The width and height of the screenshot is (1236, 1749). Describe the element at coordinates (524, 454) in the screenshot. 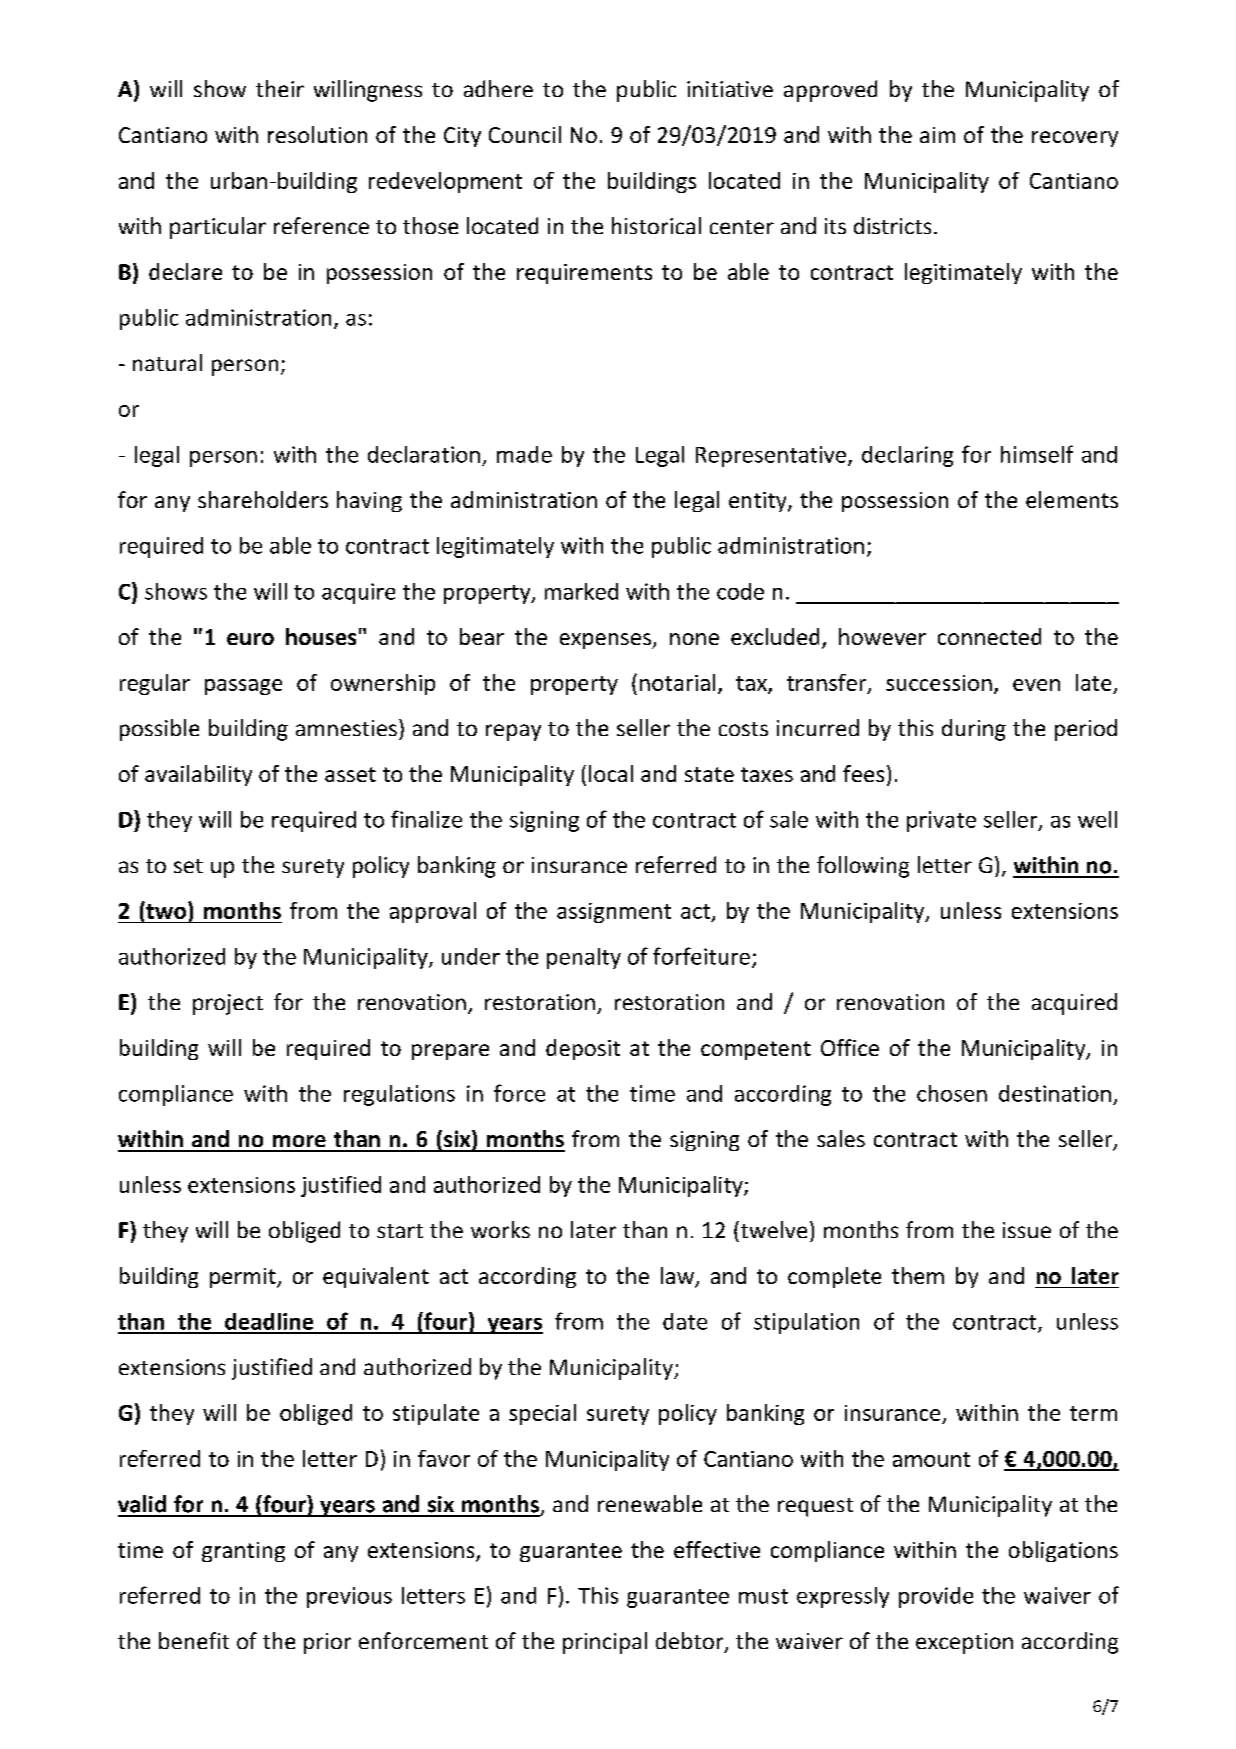

I see `made` at that location.
